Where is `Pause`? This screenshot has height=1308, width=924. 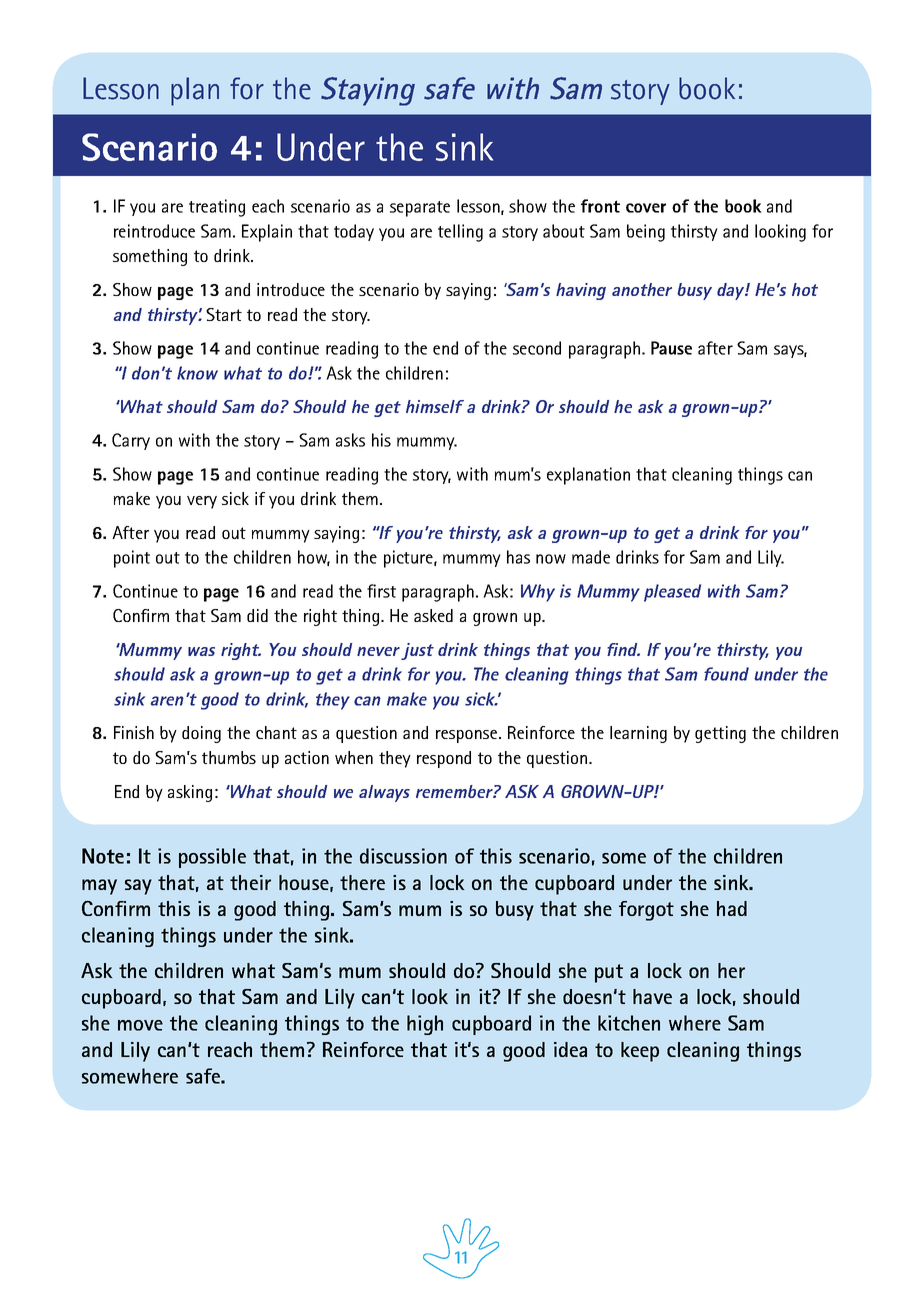
Pause is located at coordinates (671, 348).
